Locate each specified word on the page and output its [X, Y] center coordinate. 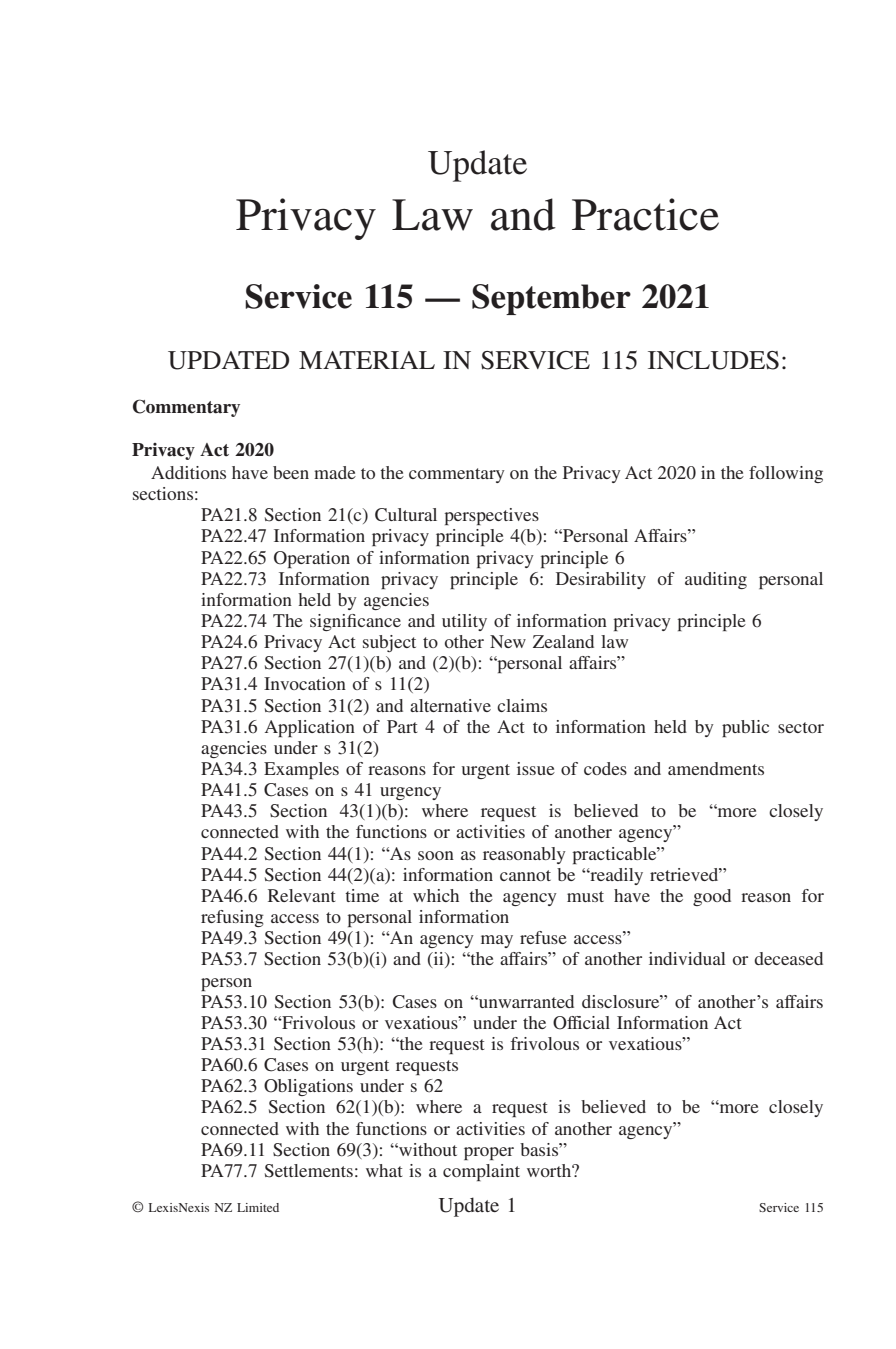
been [291, 472]
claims [522, 705]
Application [310, 728]
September [551, 299]
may [497, 941]
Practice [645, 214]
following [786, 474]
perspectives [491, 516]
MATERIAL [367, 360]
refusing [232, 918]
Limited [258, 1207]
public [745, 728]
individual [687, 958]
